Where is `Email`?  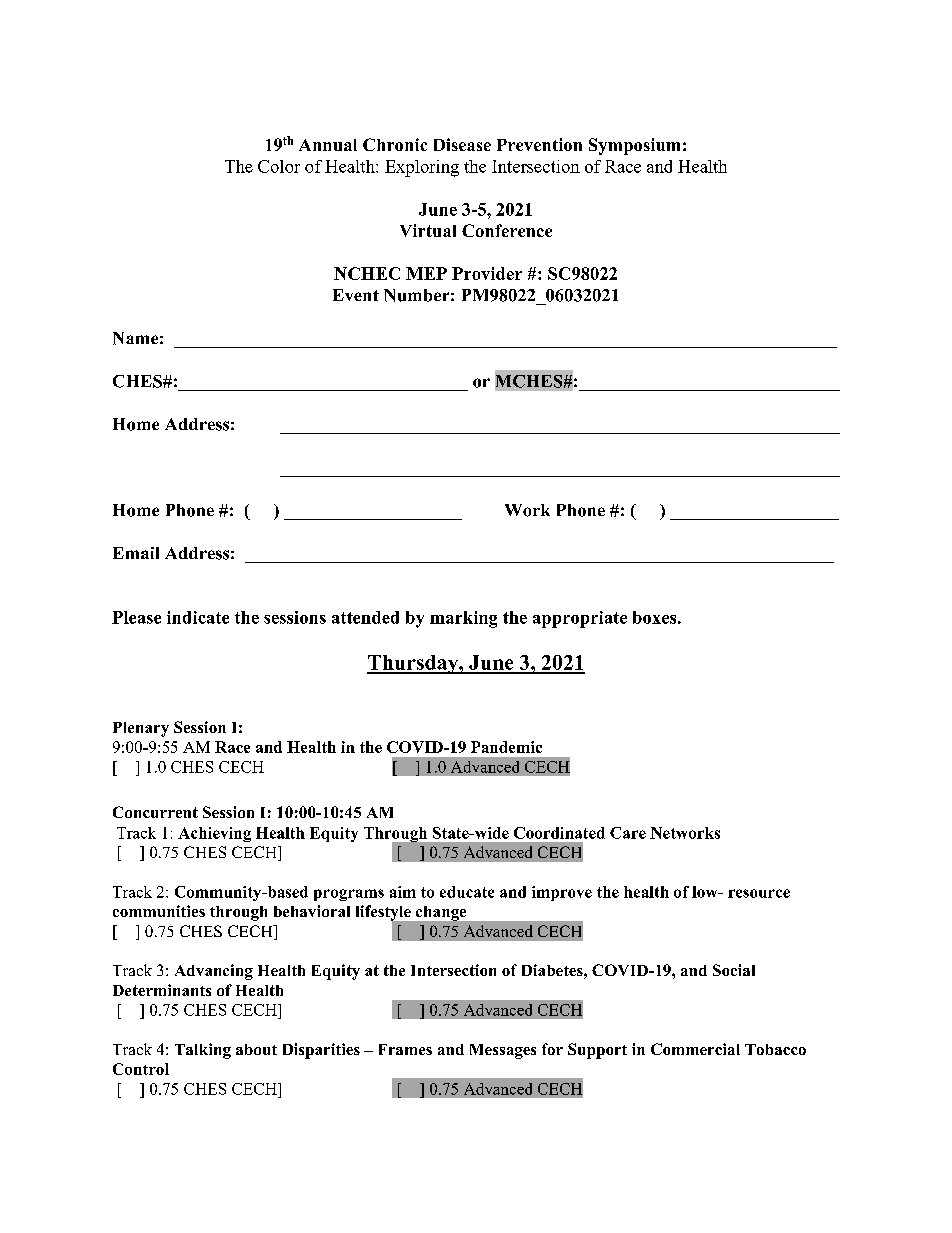
Email is located at coordinates (136, 553).
